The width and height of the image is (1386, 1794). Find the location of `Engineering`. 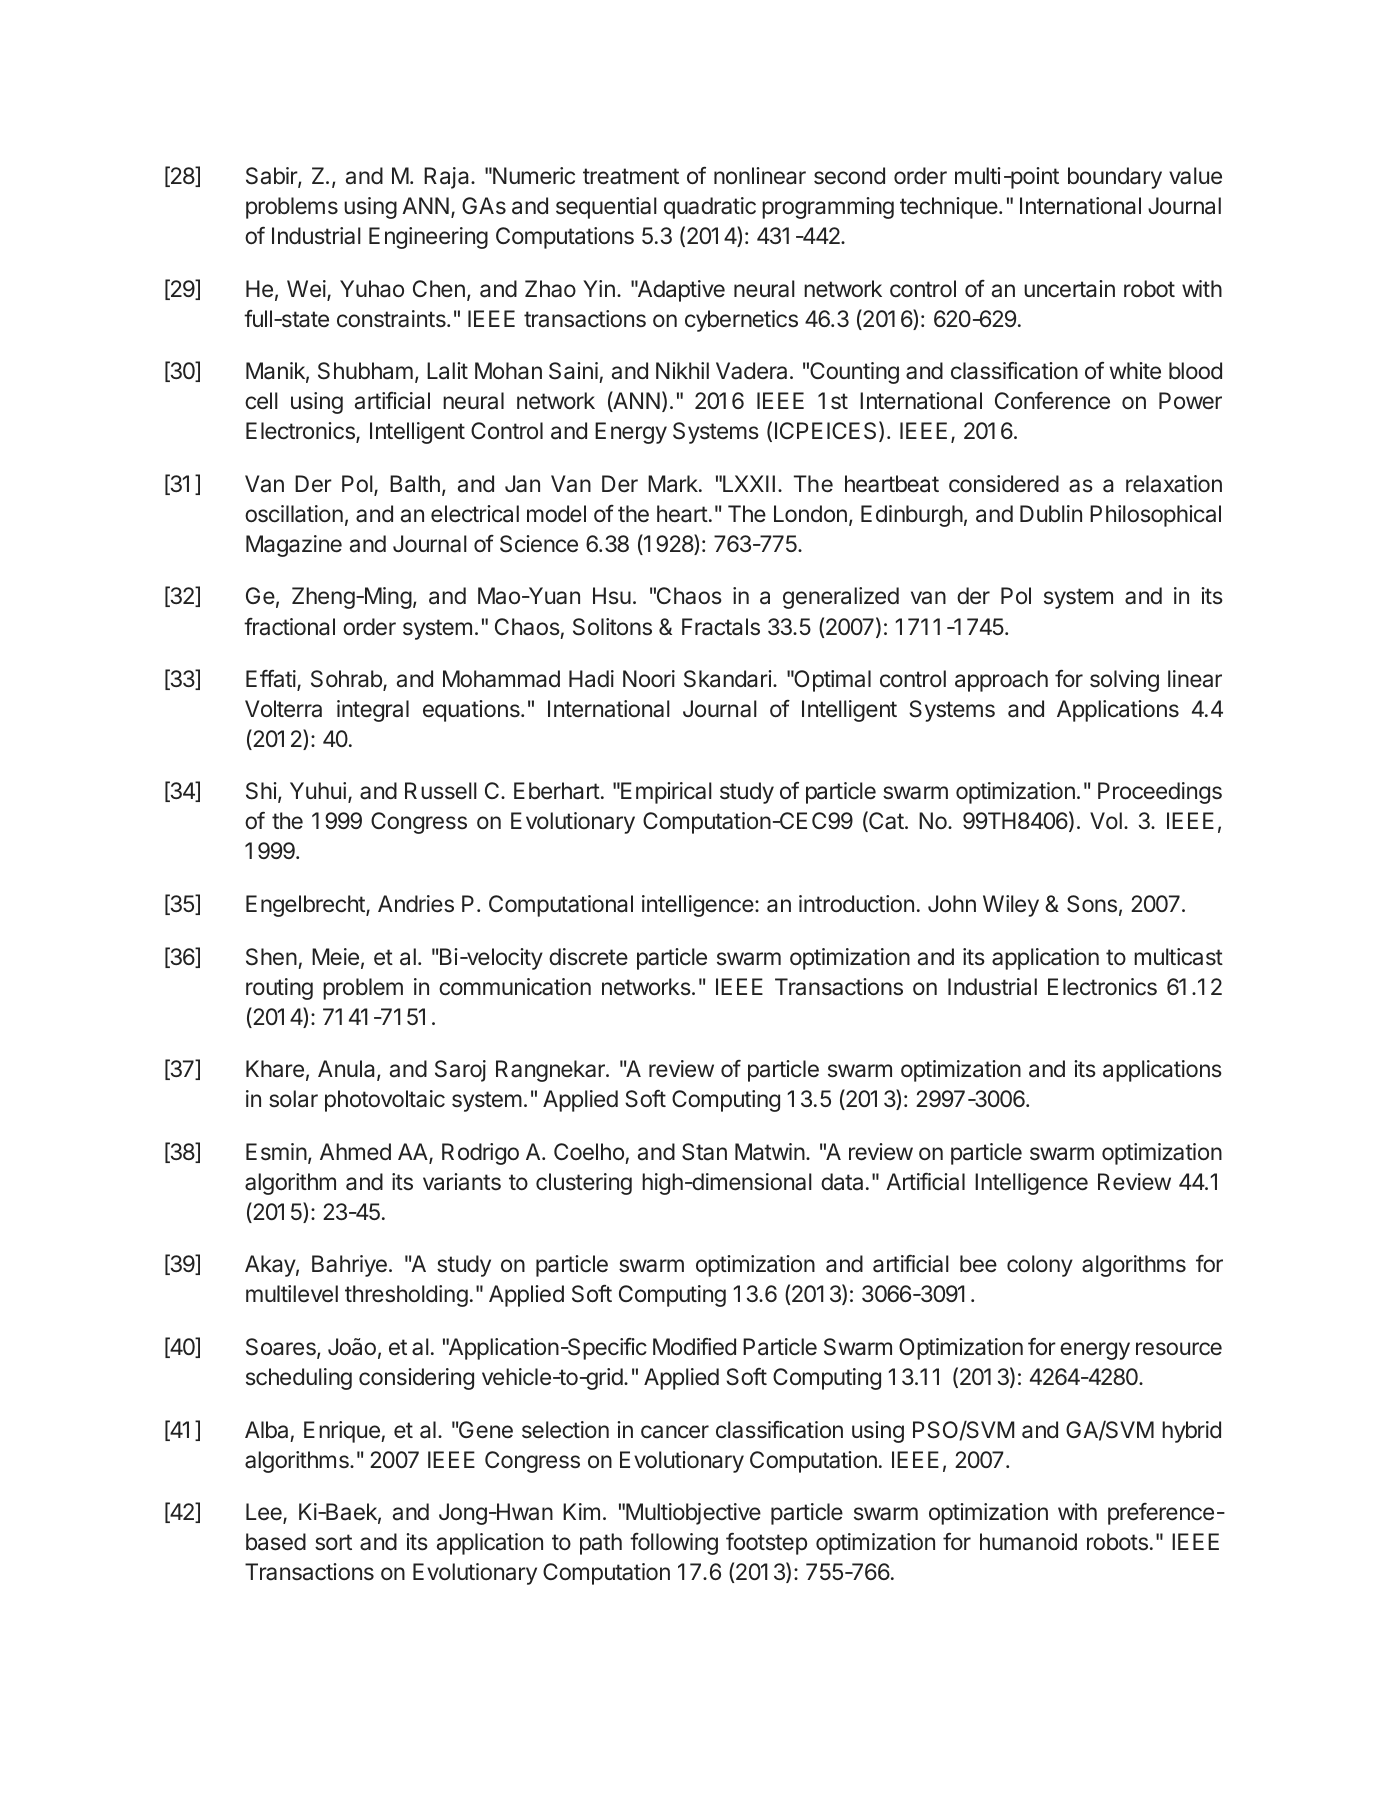

Engineering is located at coordinates (428, 238).
